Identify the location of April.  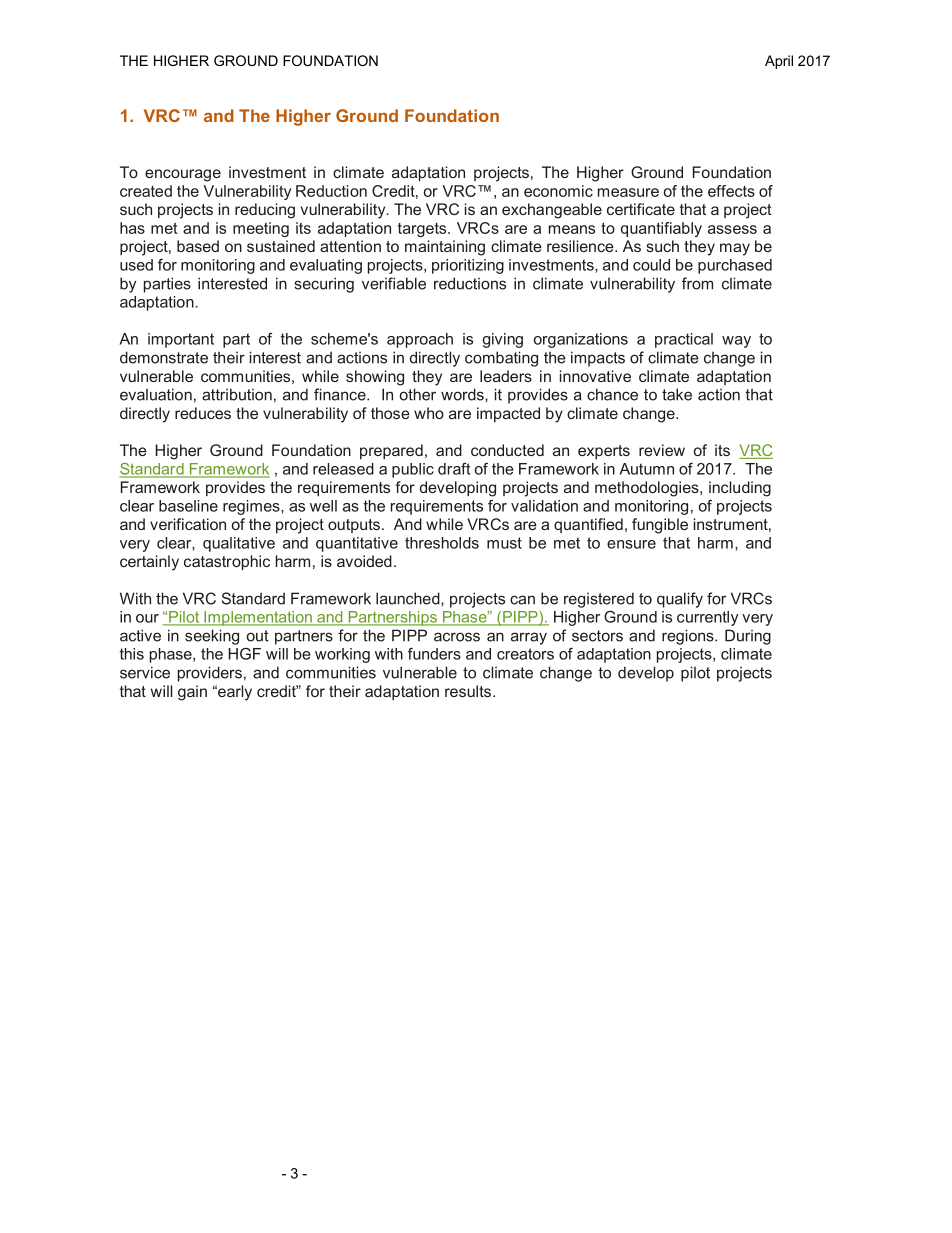
(779, 62).
